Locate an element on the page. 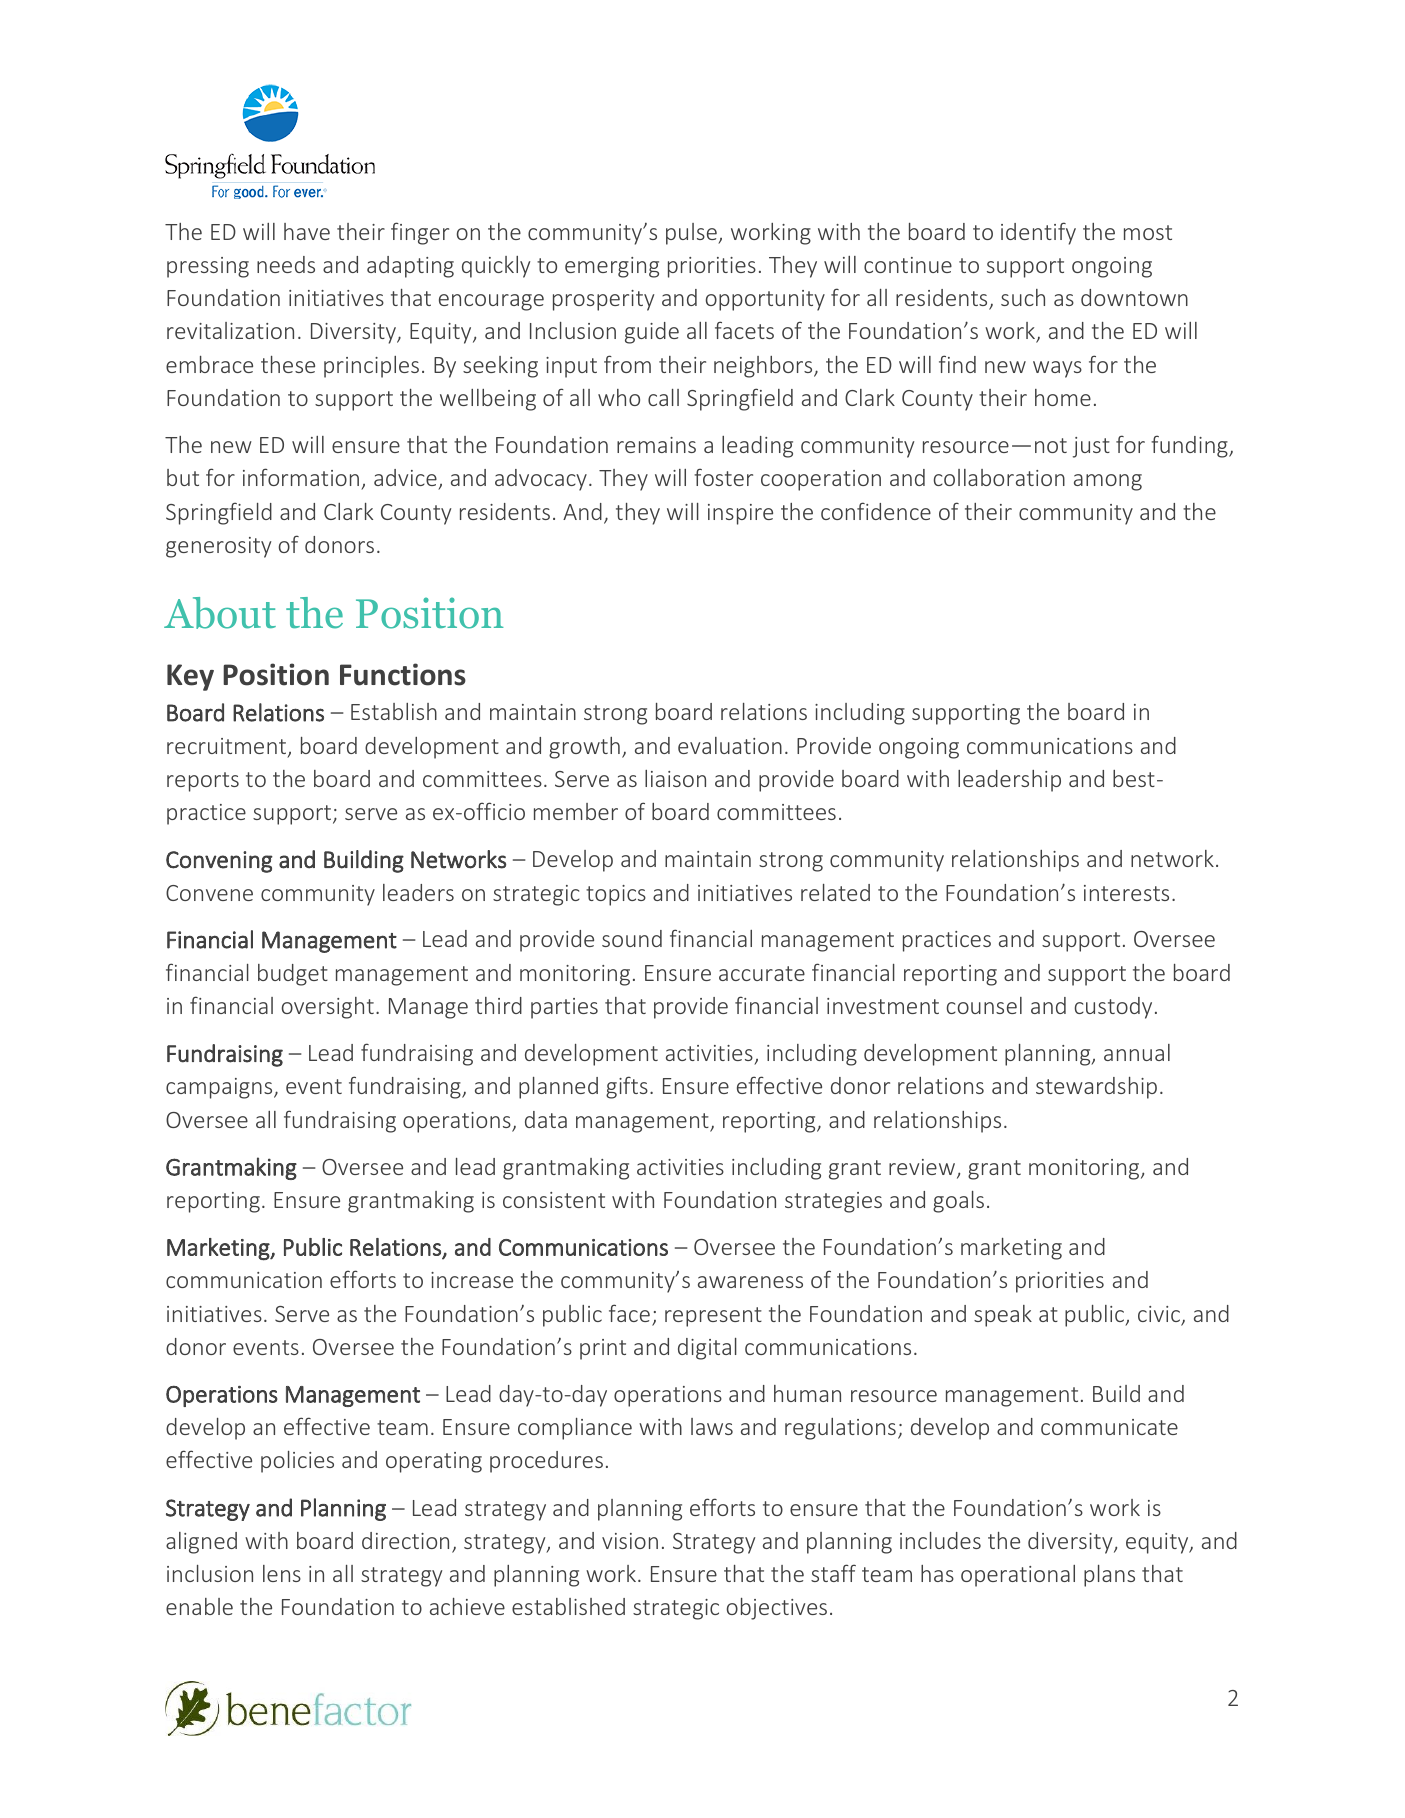  among is located at coordinates (1108, 482).
